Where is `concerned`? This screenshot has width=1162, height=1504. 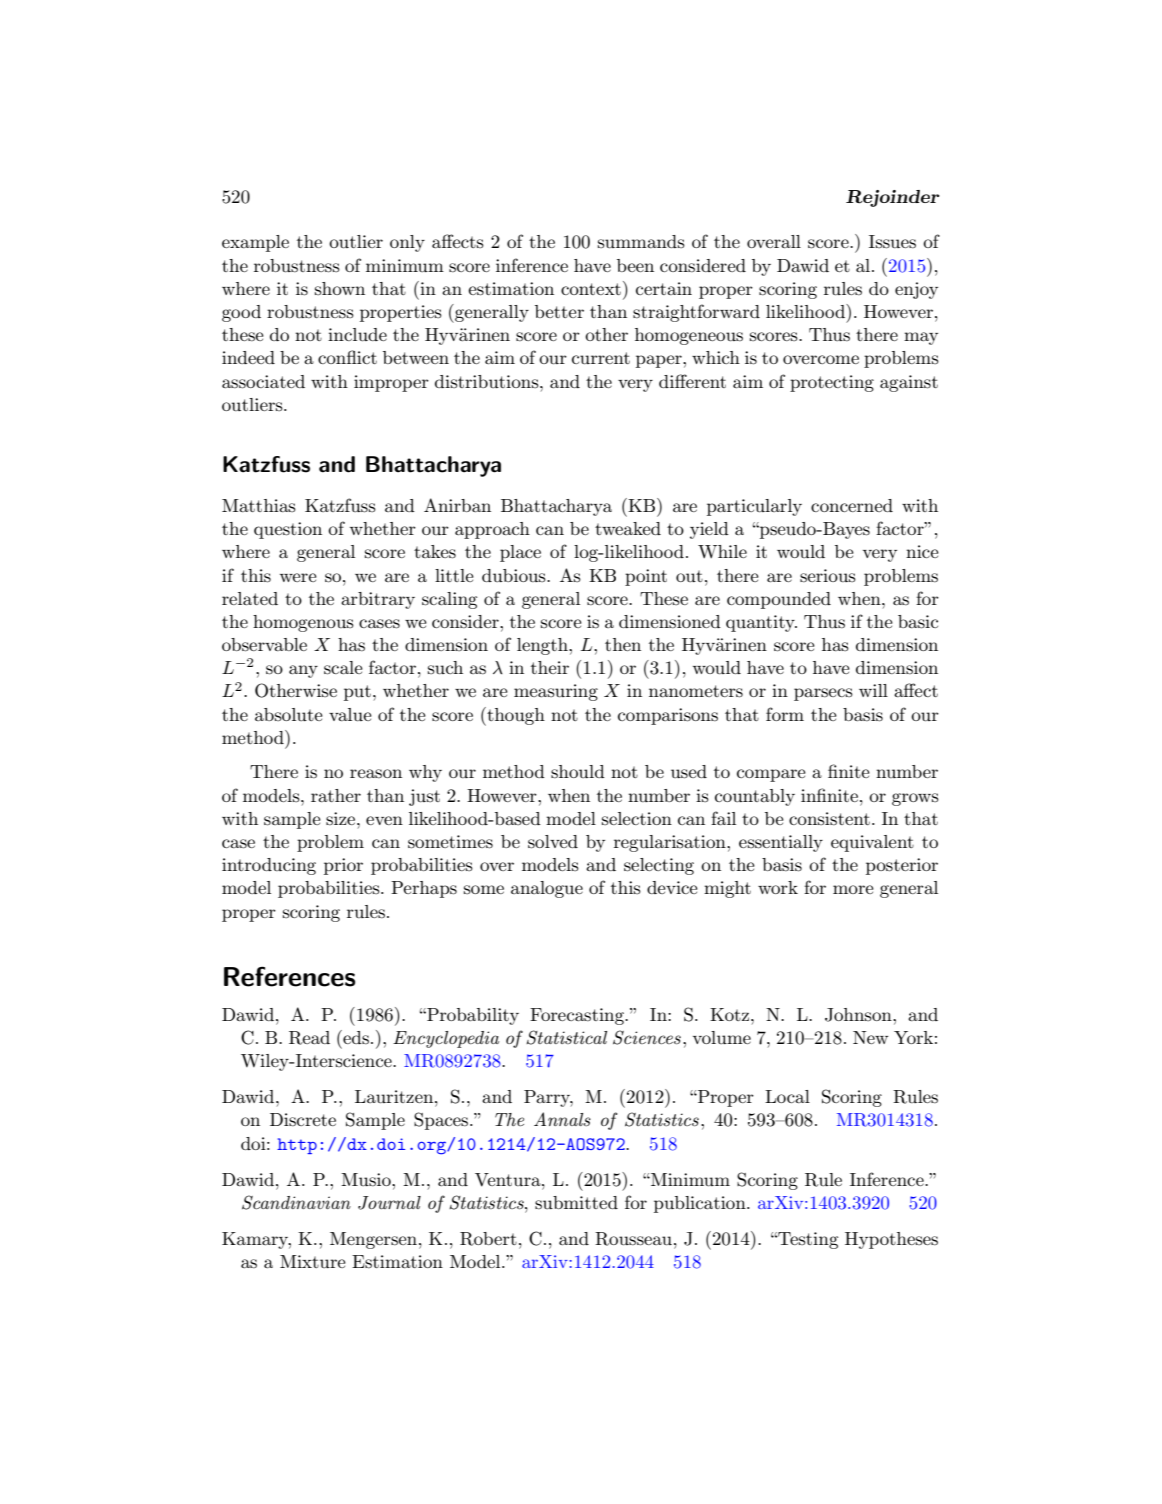 concerned is located at coordinates (852, 505).
